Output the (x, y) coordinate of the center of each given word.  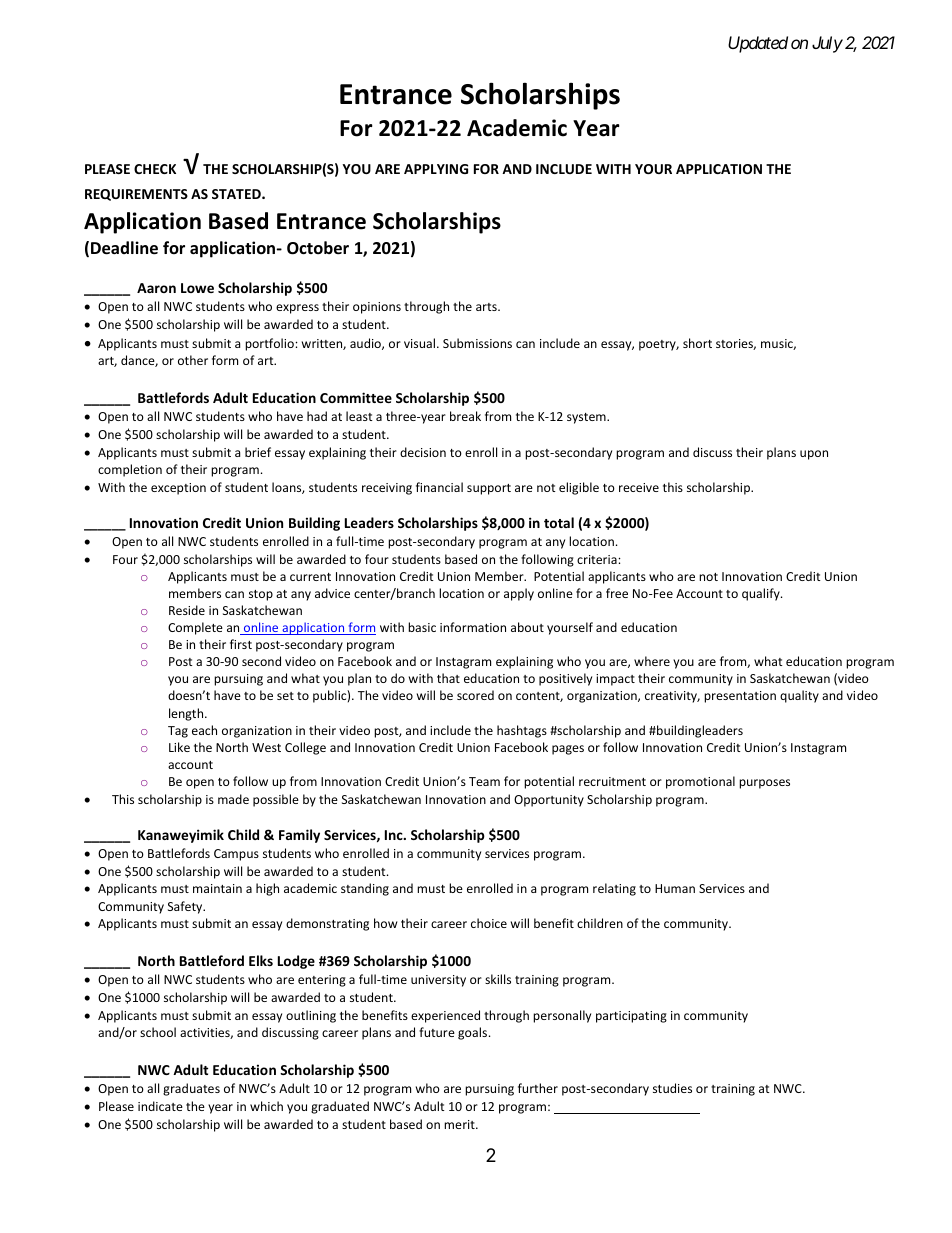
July (827, 44)
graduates (191, 1089)
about (527, 627)
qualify (762, 594)
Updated (758, 44)
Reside (187, 610)
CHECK (155, 169)
